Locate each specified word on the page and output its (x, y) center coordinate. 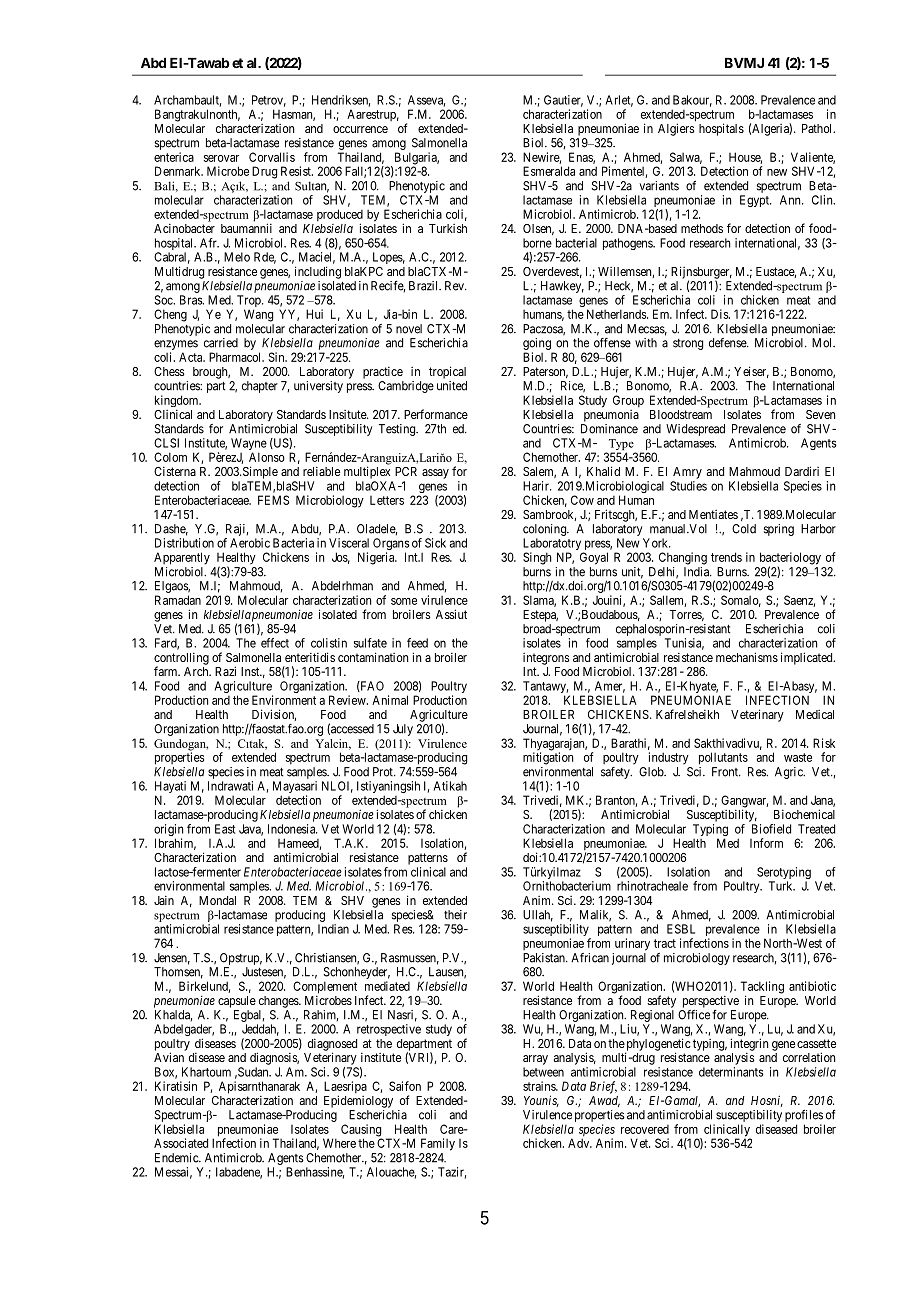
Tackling (762, 988)
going (538, 345)
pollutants (723, 758)
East (225, 829)
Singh (537, 558)
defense (728, 343)
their (455, 915)
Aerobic (250, 543)
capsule (237, 1002)
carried (221, 343)
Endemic (177, 1158)
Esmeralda (549, 171)
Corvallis (272, 157)
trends (726, 557)
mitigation (548, 758)
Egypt (755, 201)
